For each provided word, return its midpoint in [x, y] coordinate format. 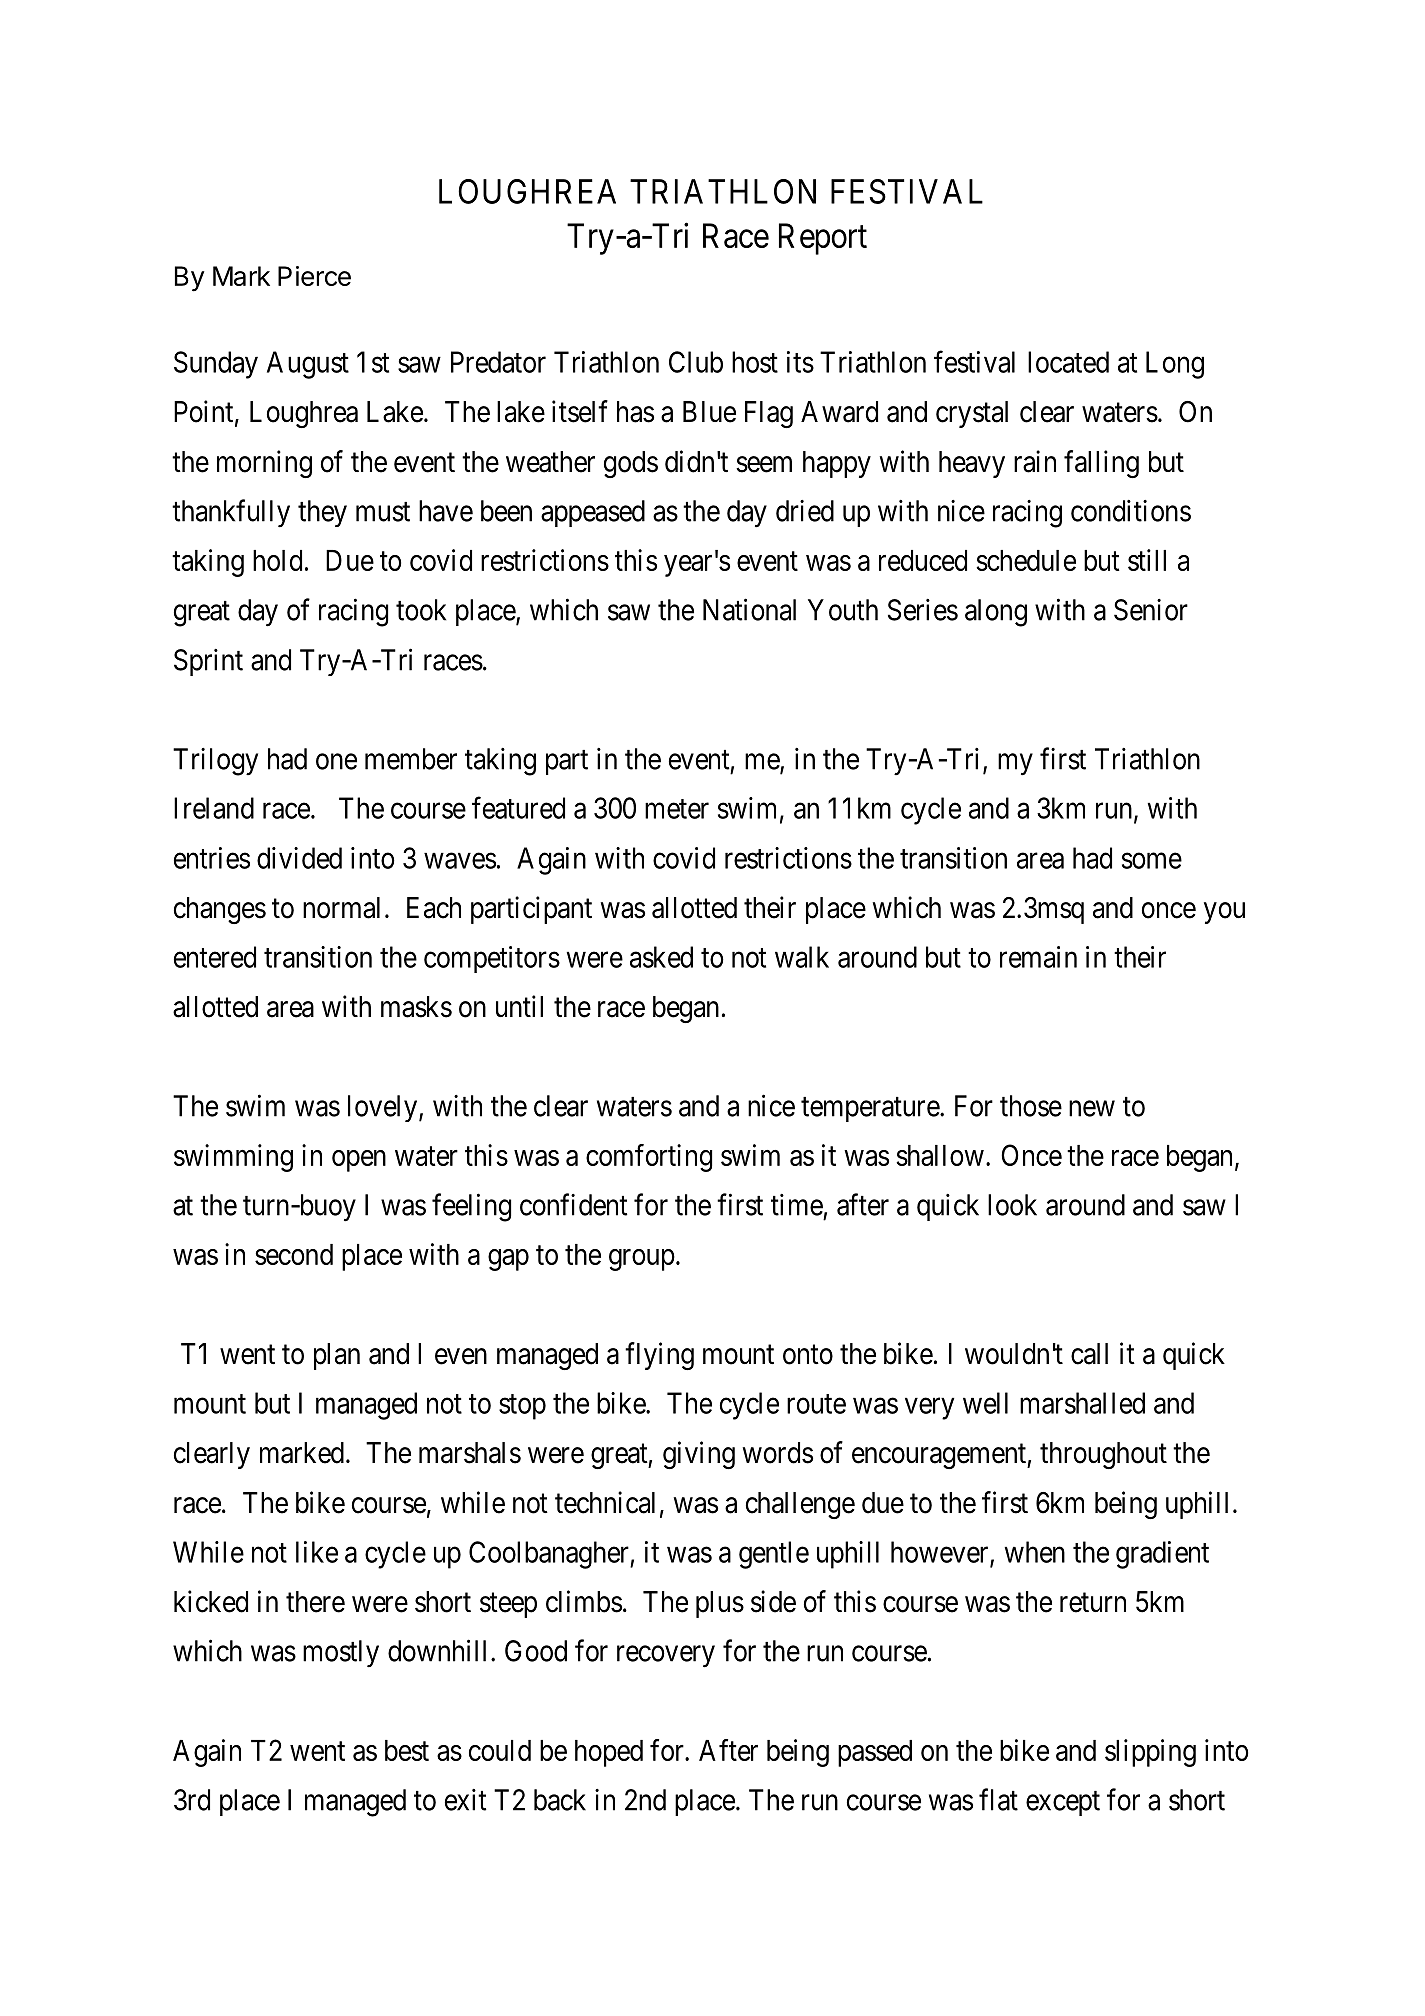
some [1152, 861]
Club [696, 362]
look [1012, 1205]
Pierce [314, 276]
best [407, 1750]
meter [677, 809]
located [1068, 362]
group [642, 1260]
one [336, 761]
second [294, 1254]
